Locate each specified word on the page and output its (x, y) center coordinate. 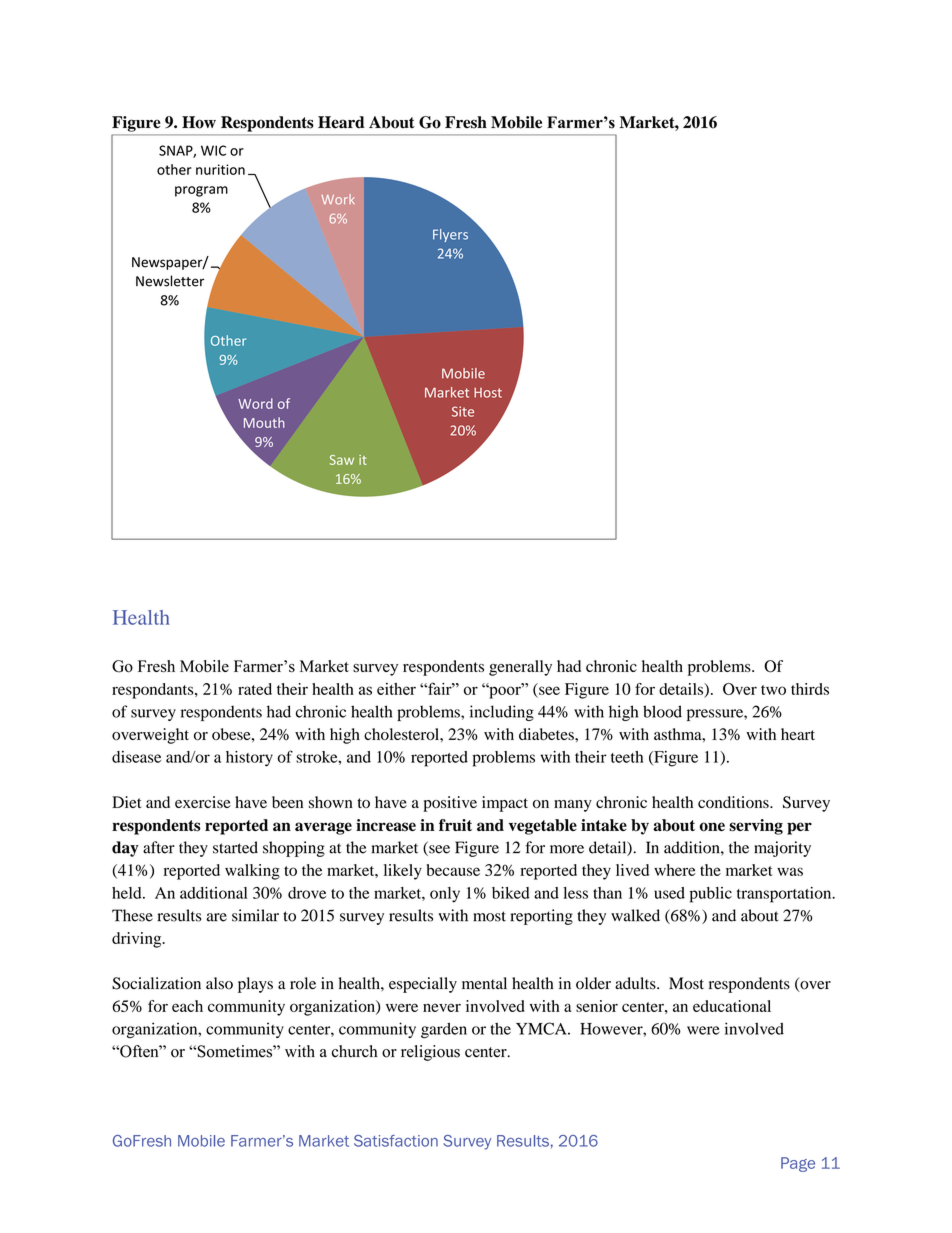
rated (255, 689)
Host (488, 392)
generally (520, 668)
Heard (341, 122)
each (187, 1006)
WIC (213, 150)
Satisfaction (396, 1141)
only (445, 895)
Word (255, 403)
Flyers (450, 235)
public (711, 895)
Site (463, 411)
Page (798, 1164)
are (217, 917)
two (773, 690)
